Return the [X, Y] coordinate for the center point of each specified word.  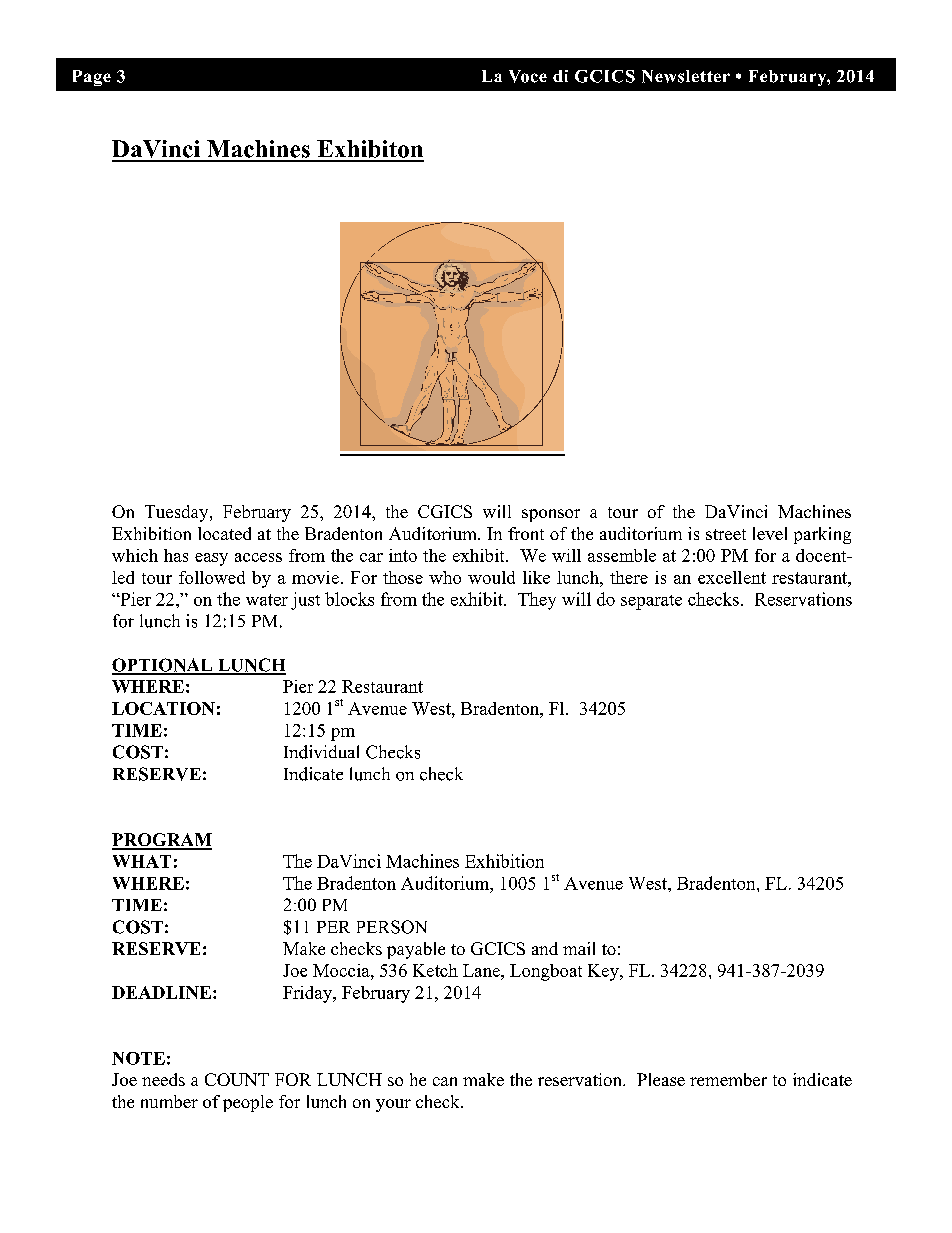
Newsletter [686, 76]
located [224, 533]
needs [163, 1079]
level [770, 533]
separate [651, 602]
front [526, 533]
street [726, 534]
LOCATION [163, 708]
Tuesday [178, 513]
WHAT [142, 861]
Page [92, 78]
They [537, 601]
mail [579, 948]
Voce [528, 76]
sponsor [551, 515]
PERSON [392, 927]
